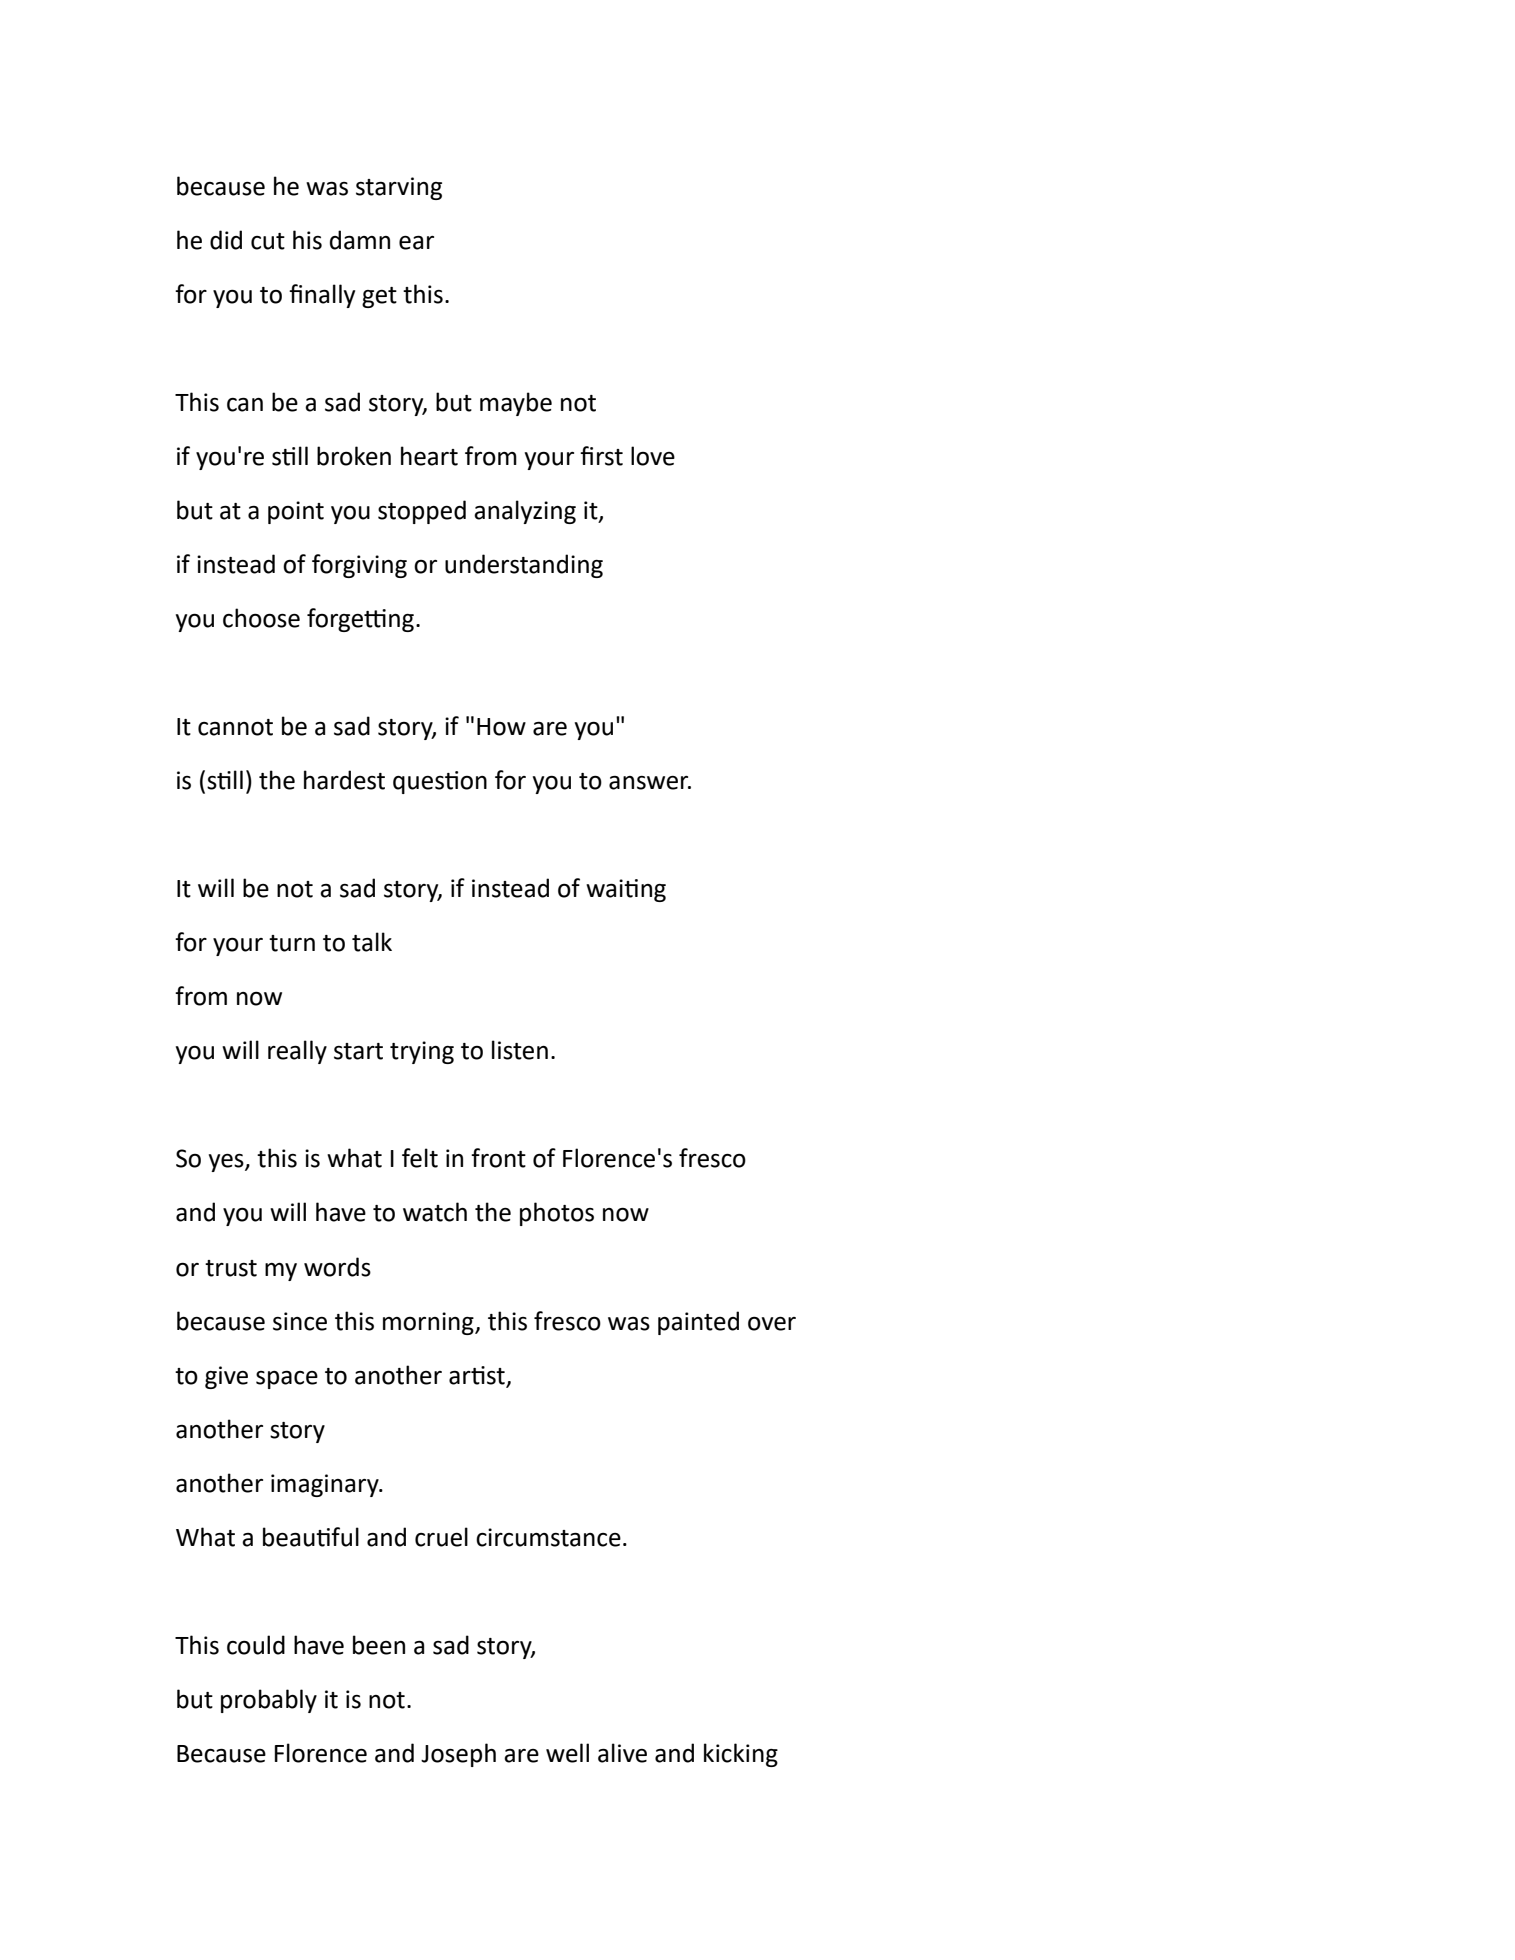 The image size is (1515, 1960). Describe the element at coordinates (698, 1323) in the screenshot. I see `painted` at that location.
